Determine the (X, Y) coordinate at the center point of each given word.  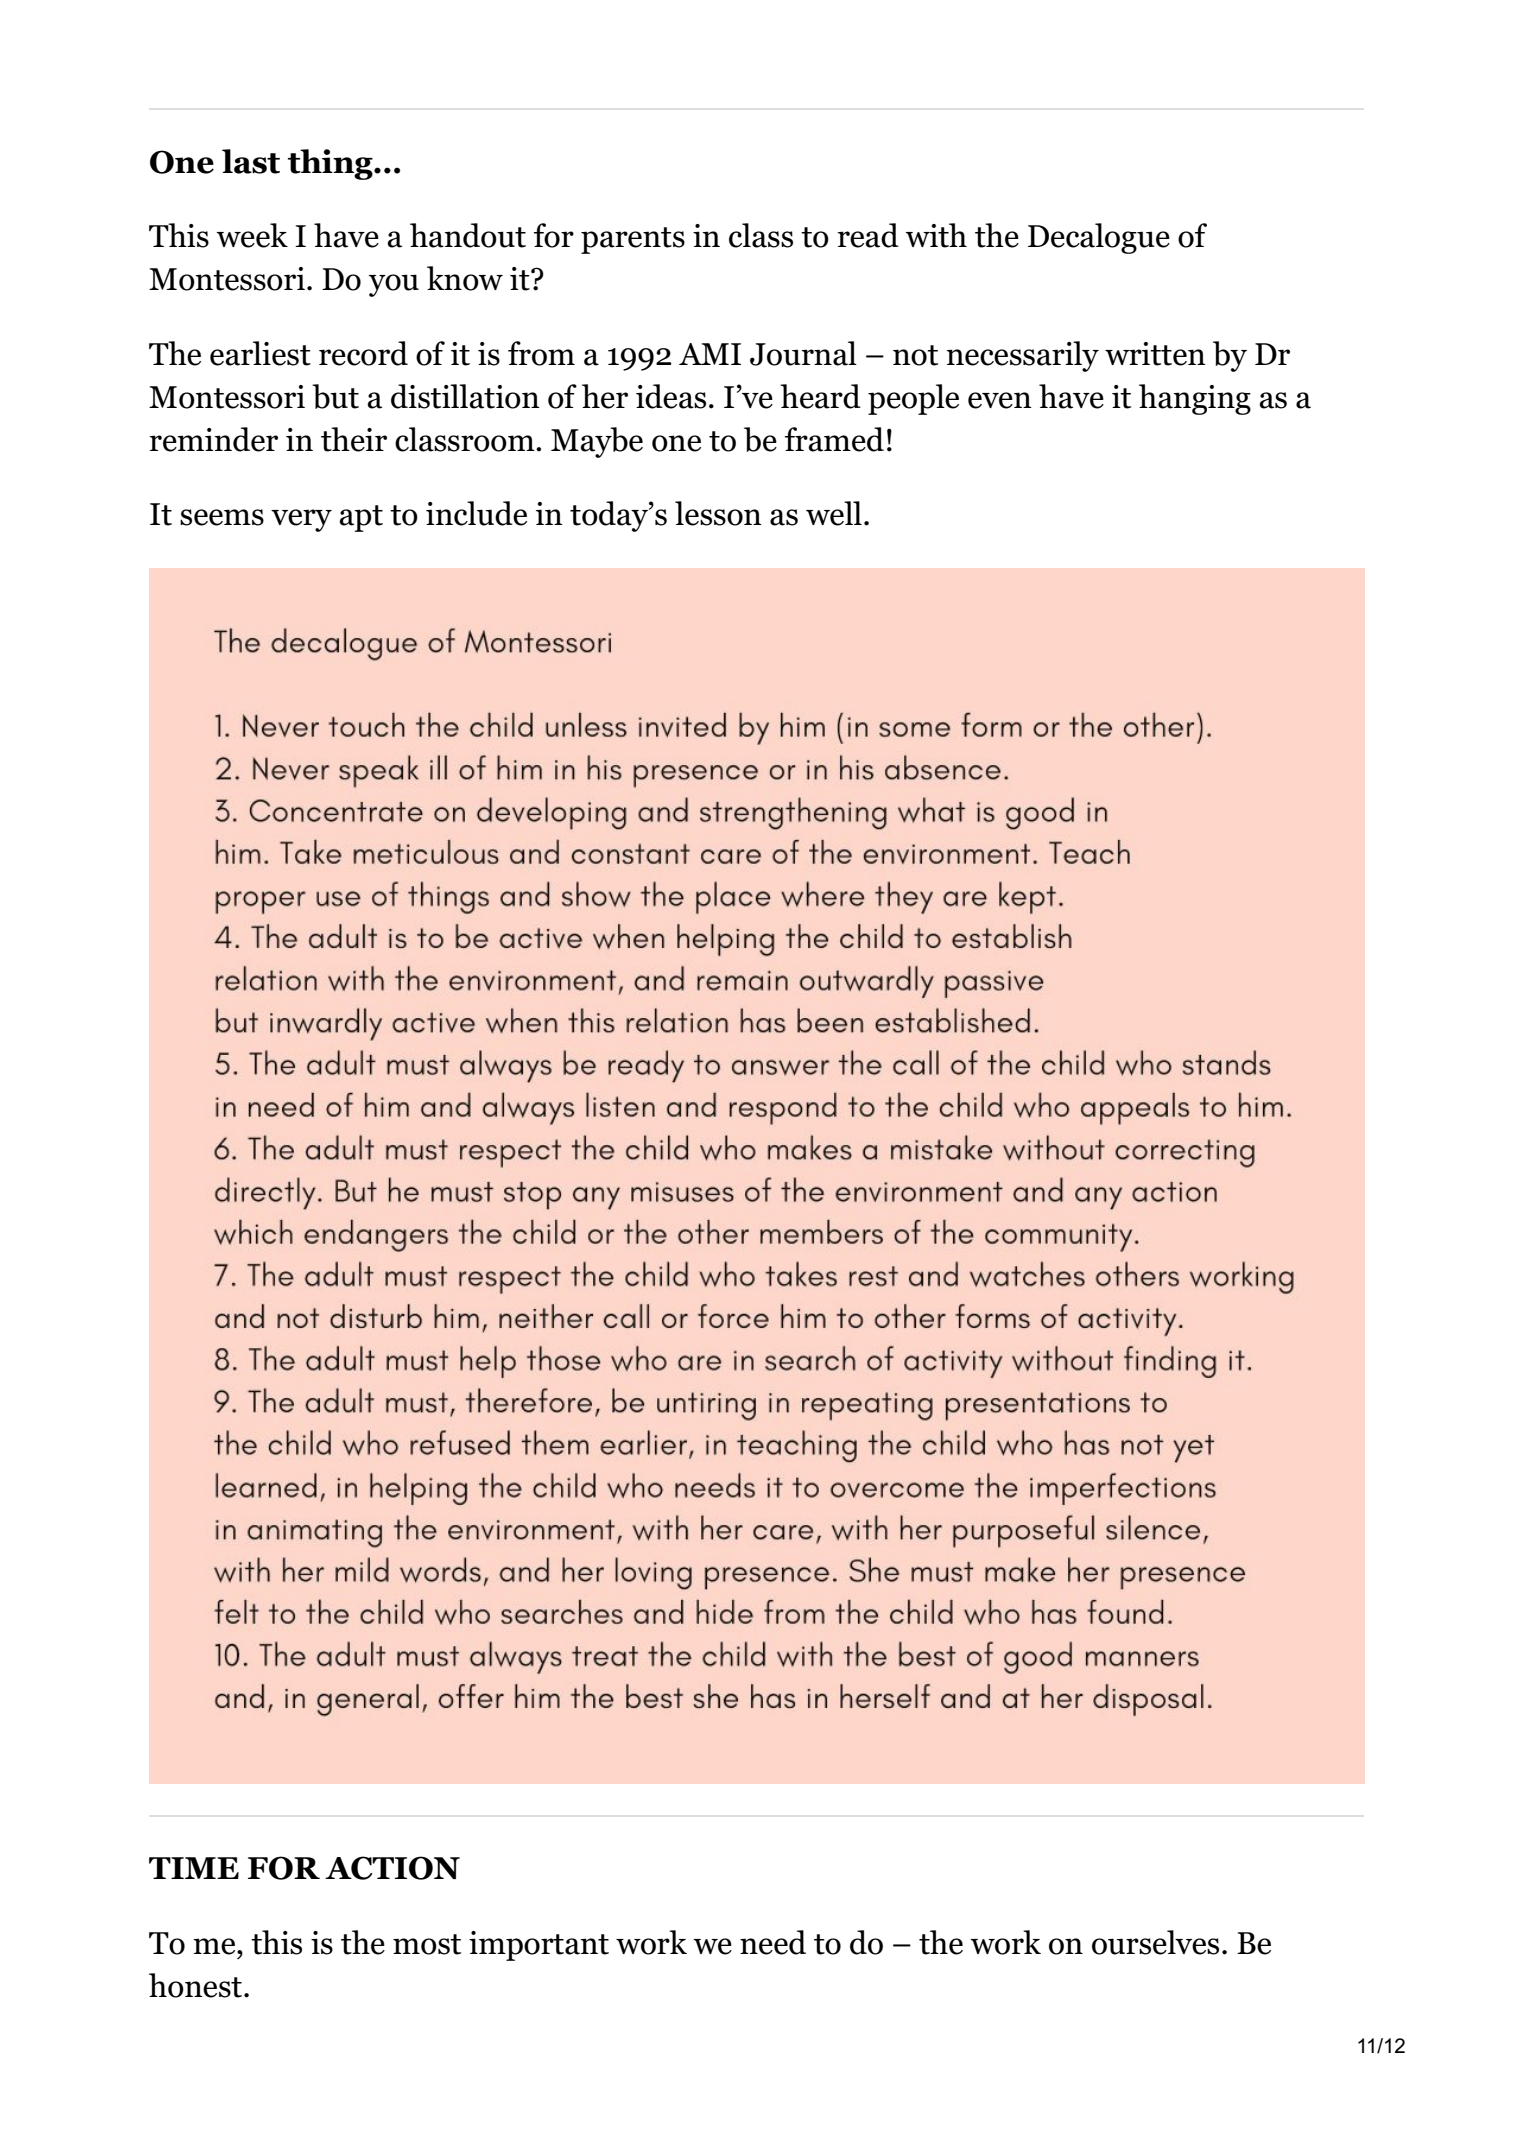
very (301, 520)
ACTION (392, 1868)
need (773, 1942)
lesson (718, 513)
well (834, 513)
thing (331, 164)
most (427, 1944)
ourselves (1155, 1942)
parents (633, 240)
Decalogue (1099, 238)
